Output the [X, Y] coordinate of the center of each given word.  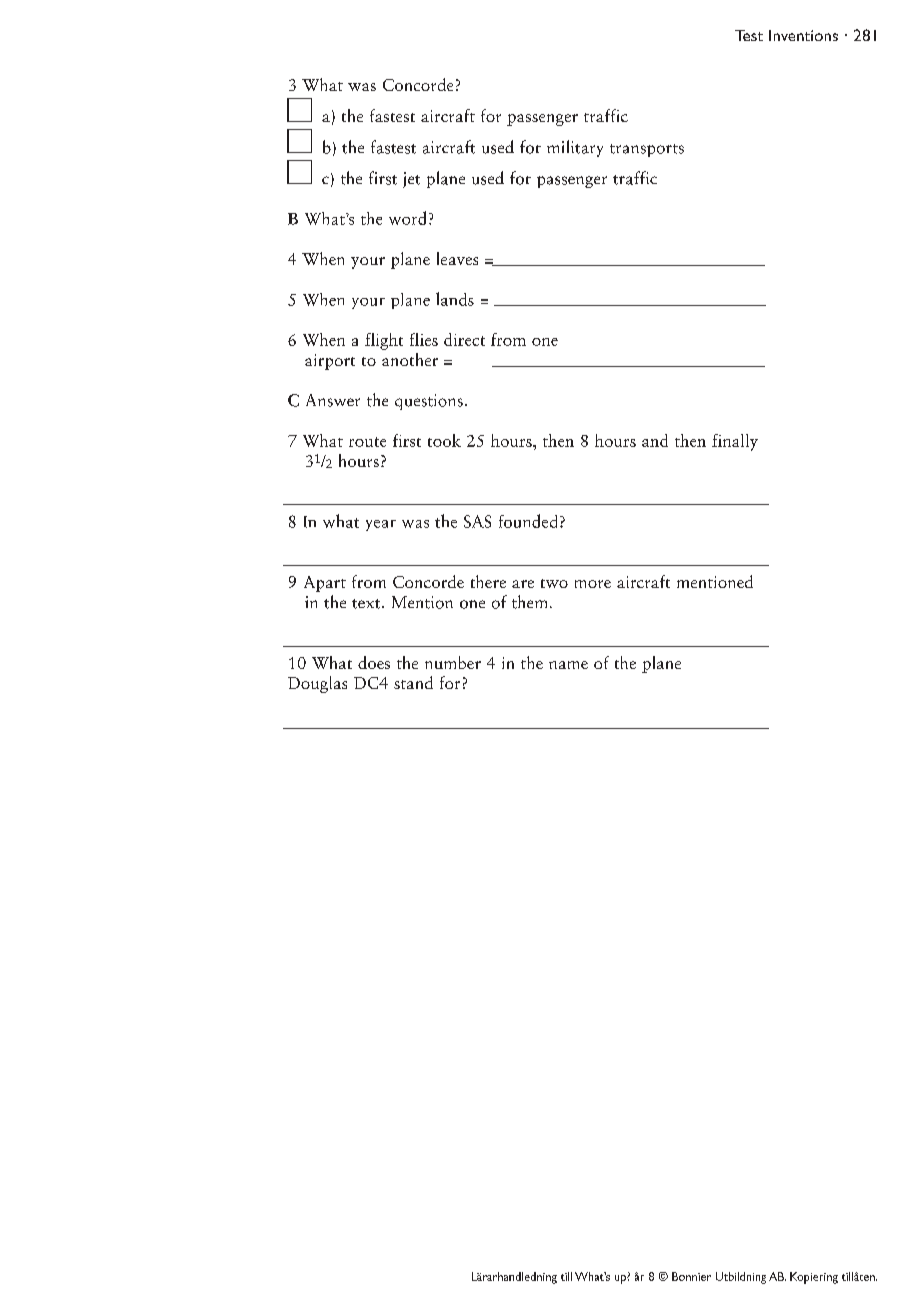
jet [411, 180]
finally [735, 442]
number [453, 662]
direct [464, 339]
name [568, 665]
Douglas [317, 684]
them [529, 602]
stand [413, 682]
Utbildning [741, 1278]
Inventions [803, 35]
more [593, 584]
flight [384, 341]
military [575, 148]
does [374, 662]
